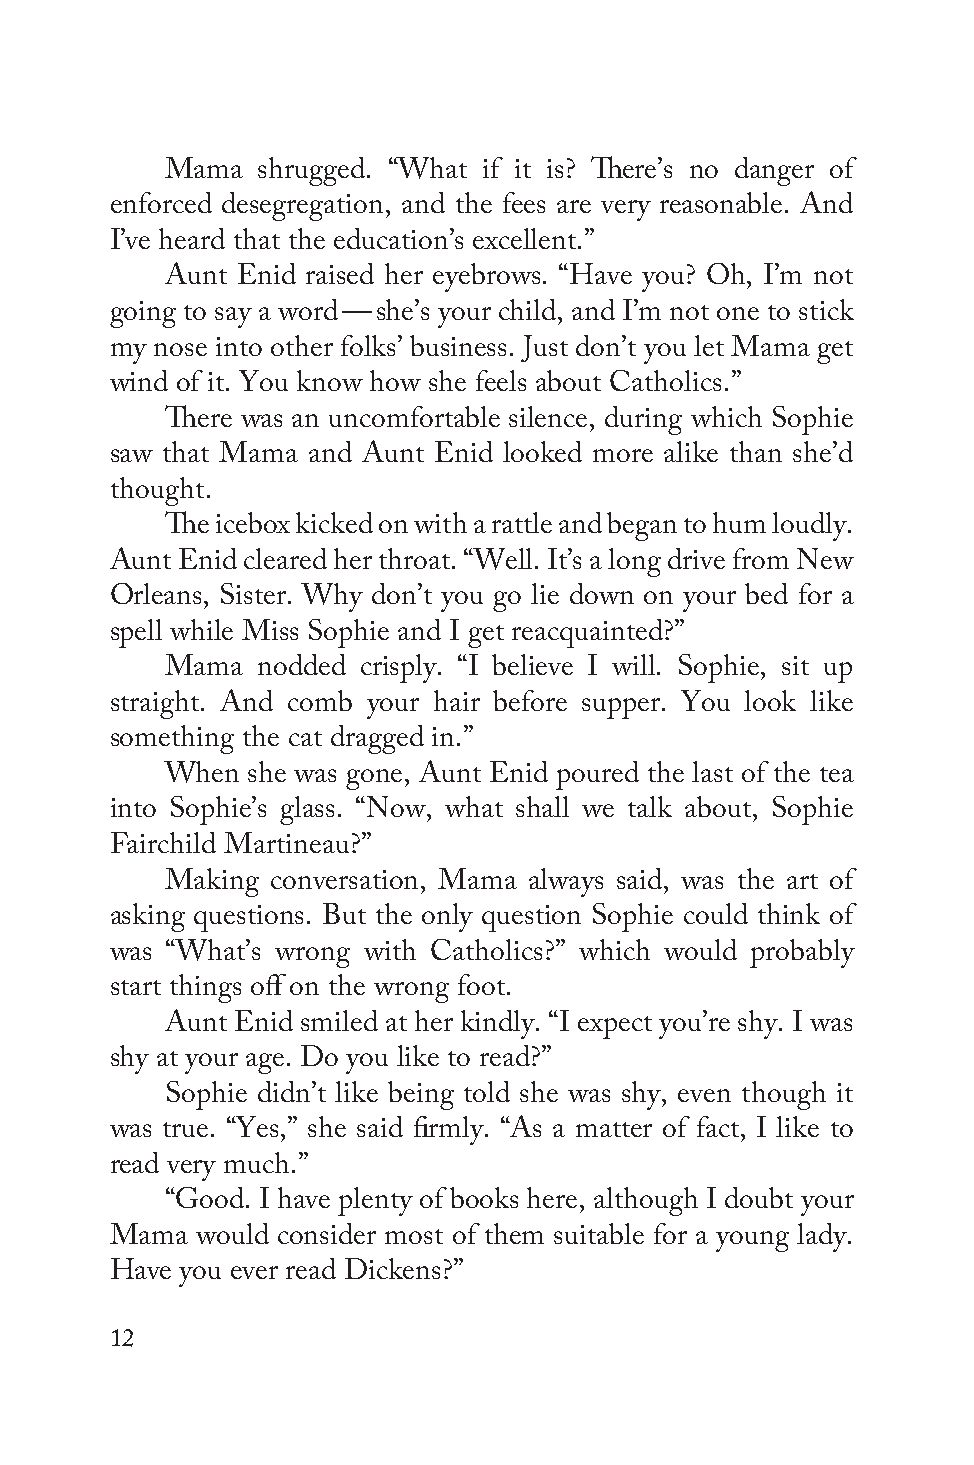 The image size is (974, 1465). What do you see at coordinates (211, 1197) in the screenshot?
I see `Good` at bounding box center [211, 1197].
